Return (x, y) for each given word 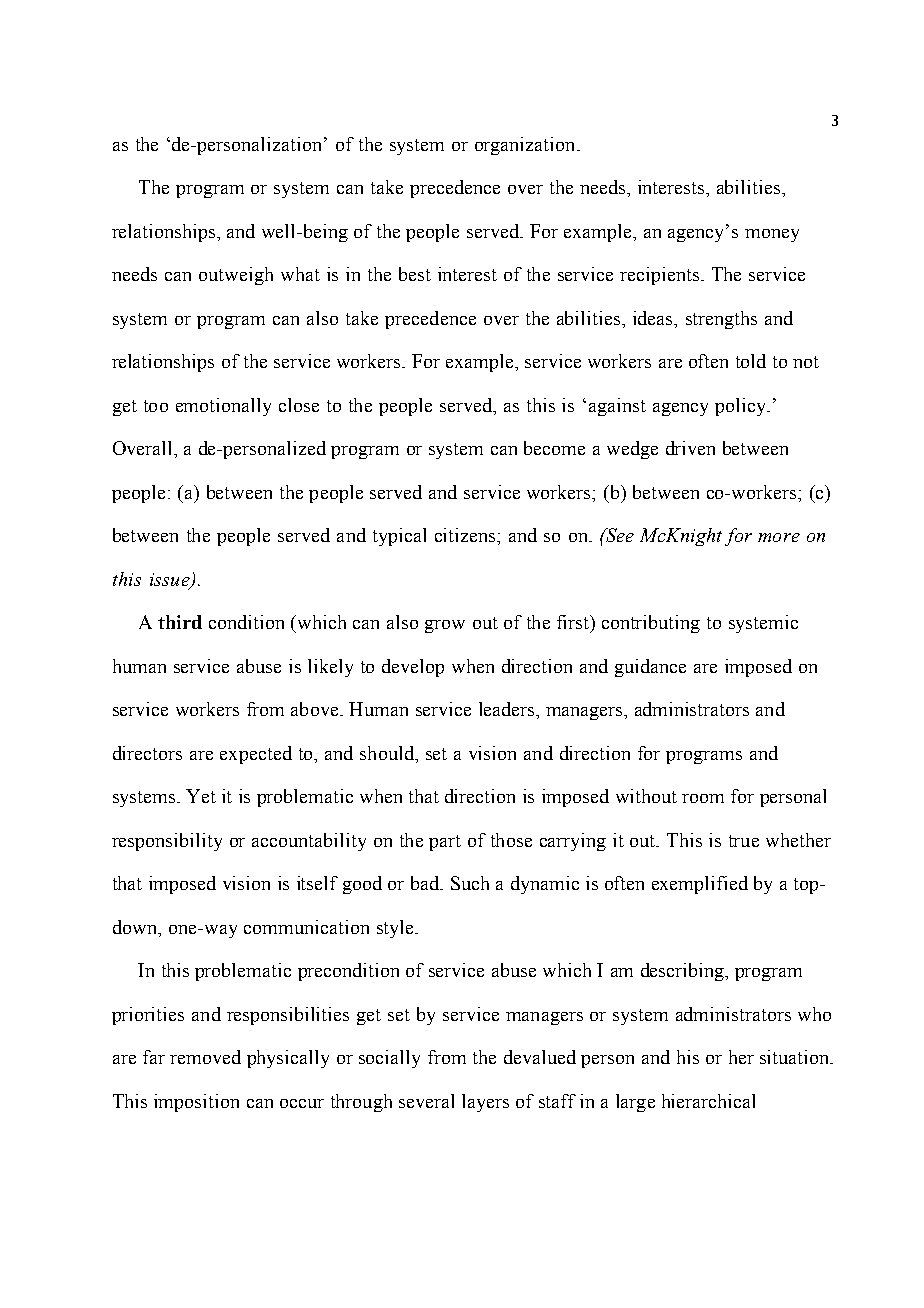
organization (526, 146)
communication (306, 927)
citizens (466, 535)
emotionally (223, 407)
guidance (650, 668)
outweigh (236, 276)
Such (470, 883)
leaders (508, 709)
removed (205, 1057)
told (751, 361)
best (415, 274)
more (779, 537)
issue (171, 580)
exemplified (700, 885)
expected (256, 755)
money (772, 235)
